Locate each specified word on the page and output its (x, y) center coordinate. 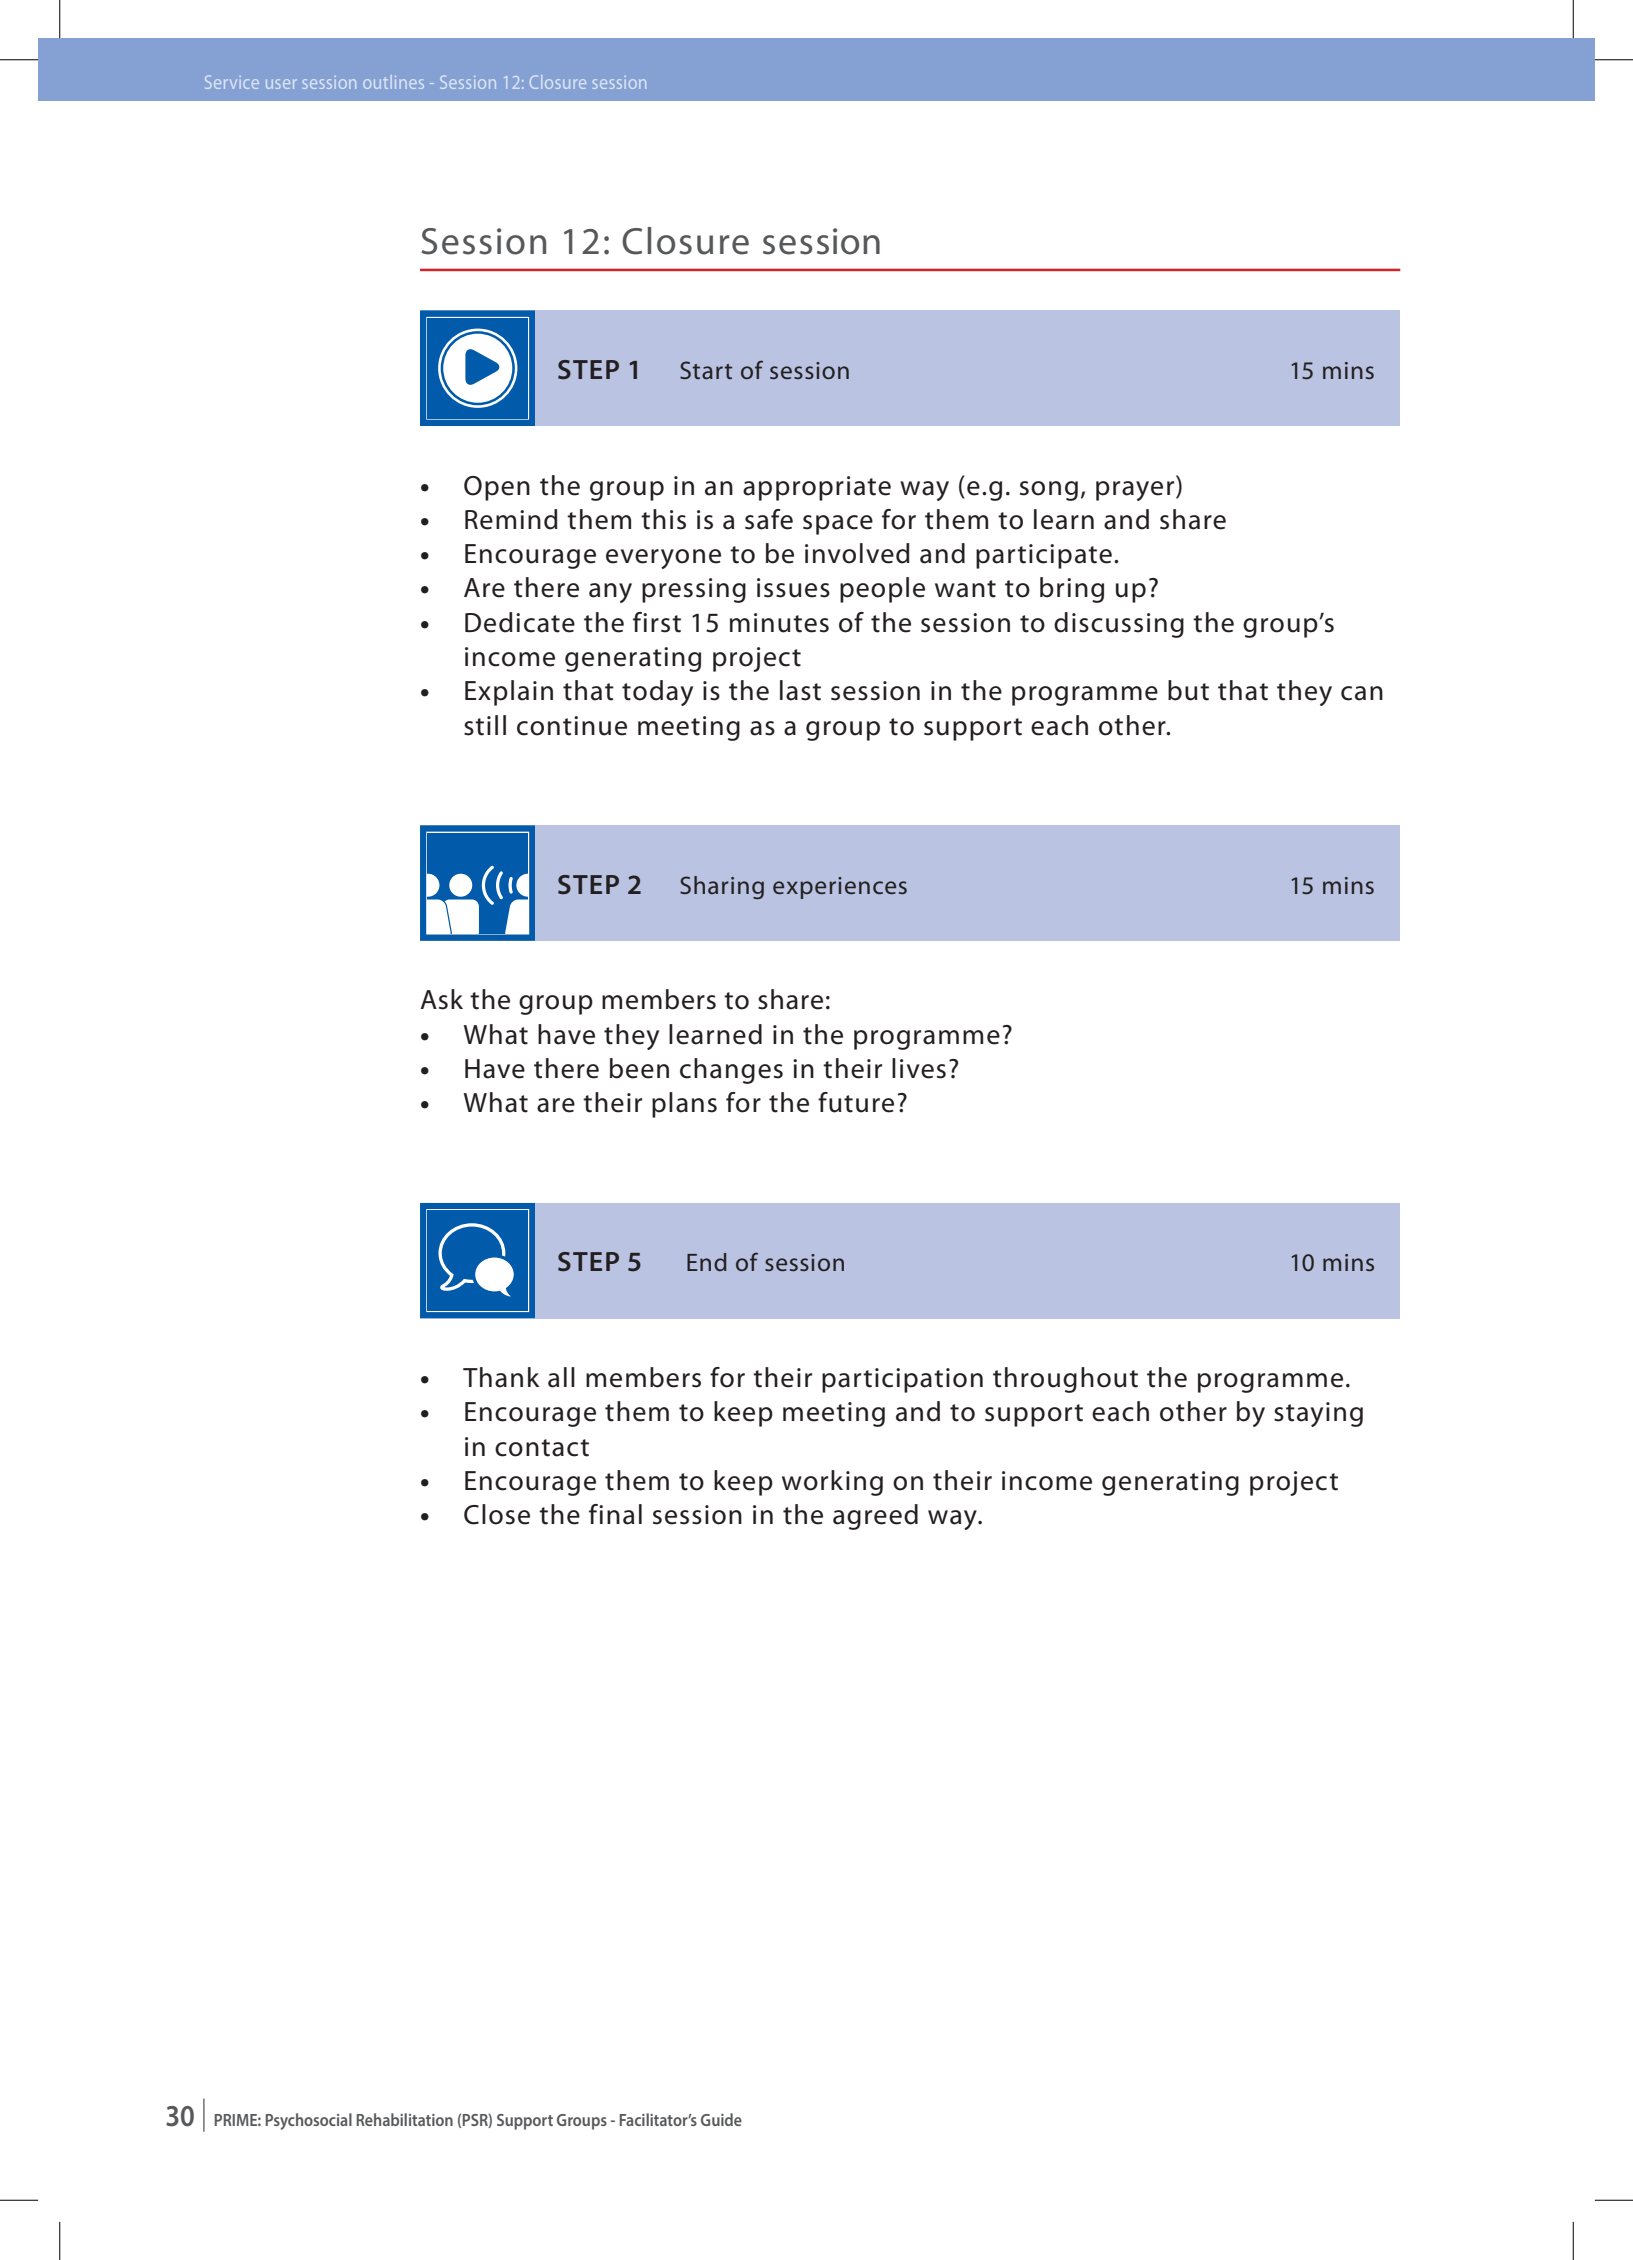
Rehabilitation (405, 2119)
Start (706, 370)
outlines (393, 82)
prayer (1136, 491)
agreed (875, 1517)
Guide (721, 2119)
